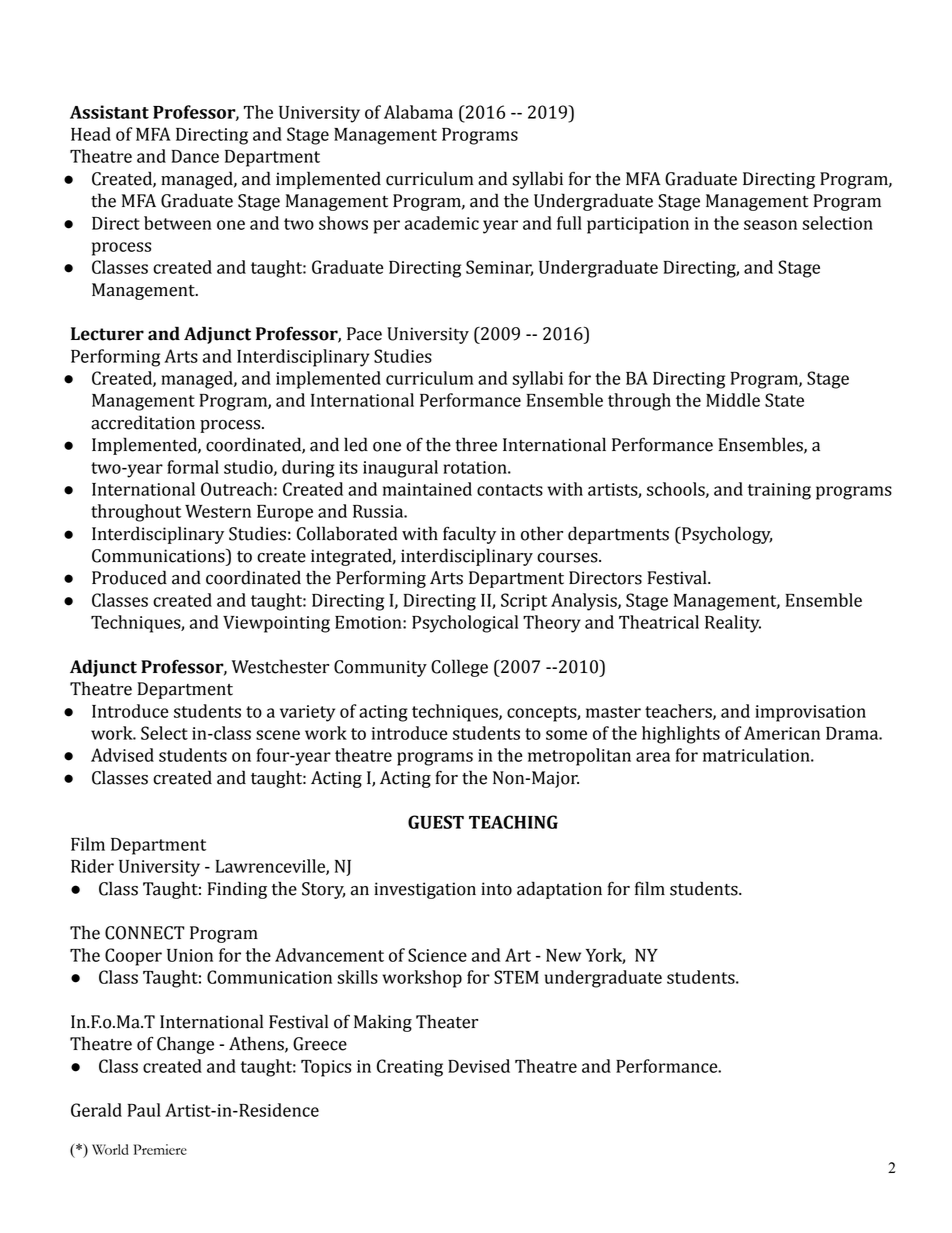 The width and height of the document is (952, 1233). Describe the element at coordinates (465, 624) in the document. I see `Psychological` at that location.
